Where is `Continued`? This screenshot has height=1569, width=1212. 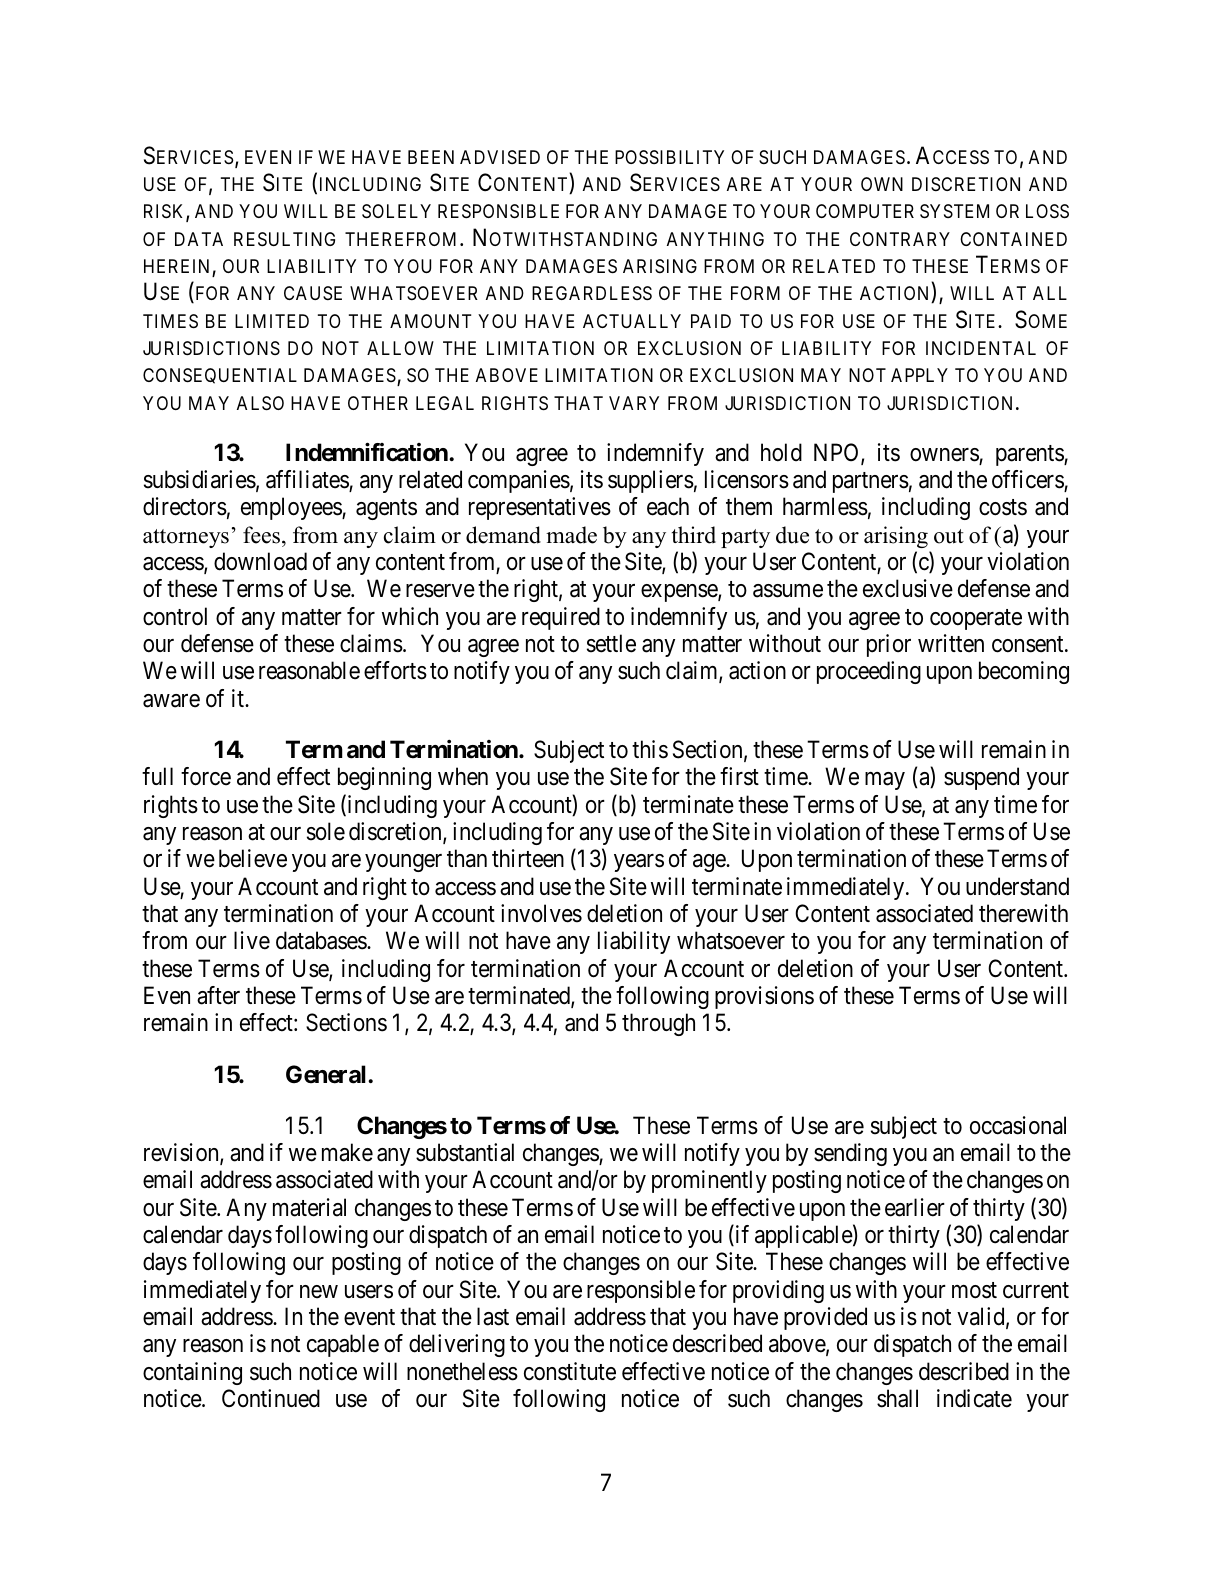
Continued is located at coordinates (271, 1398).
